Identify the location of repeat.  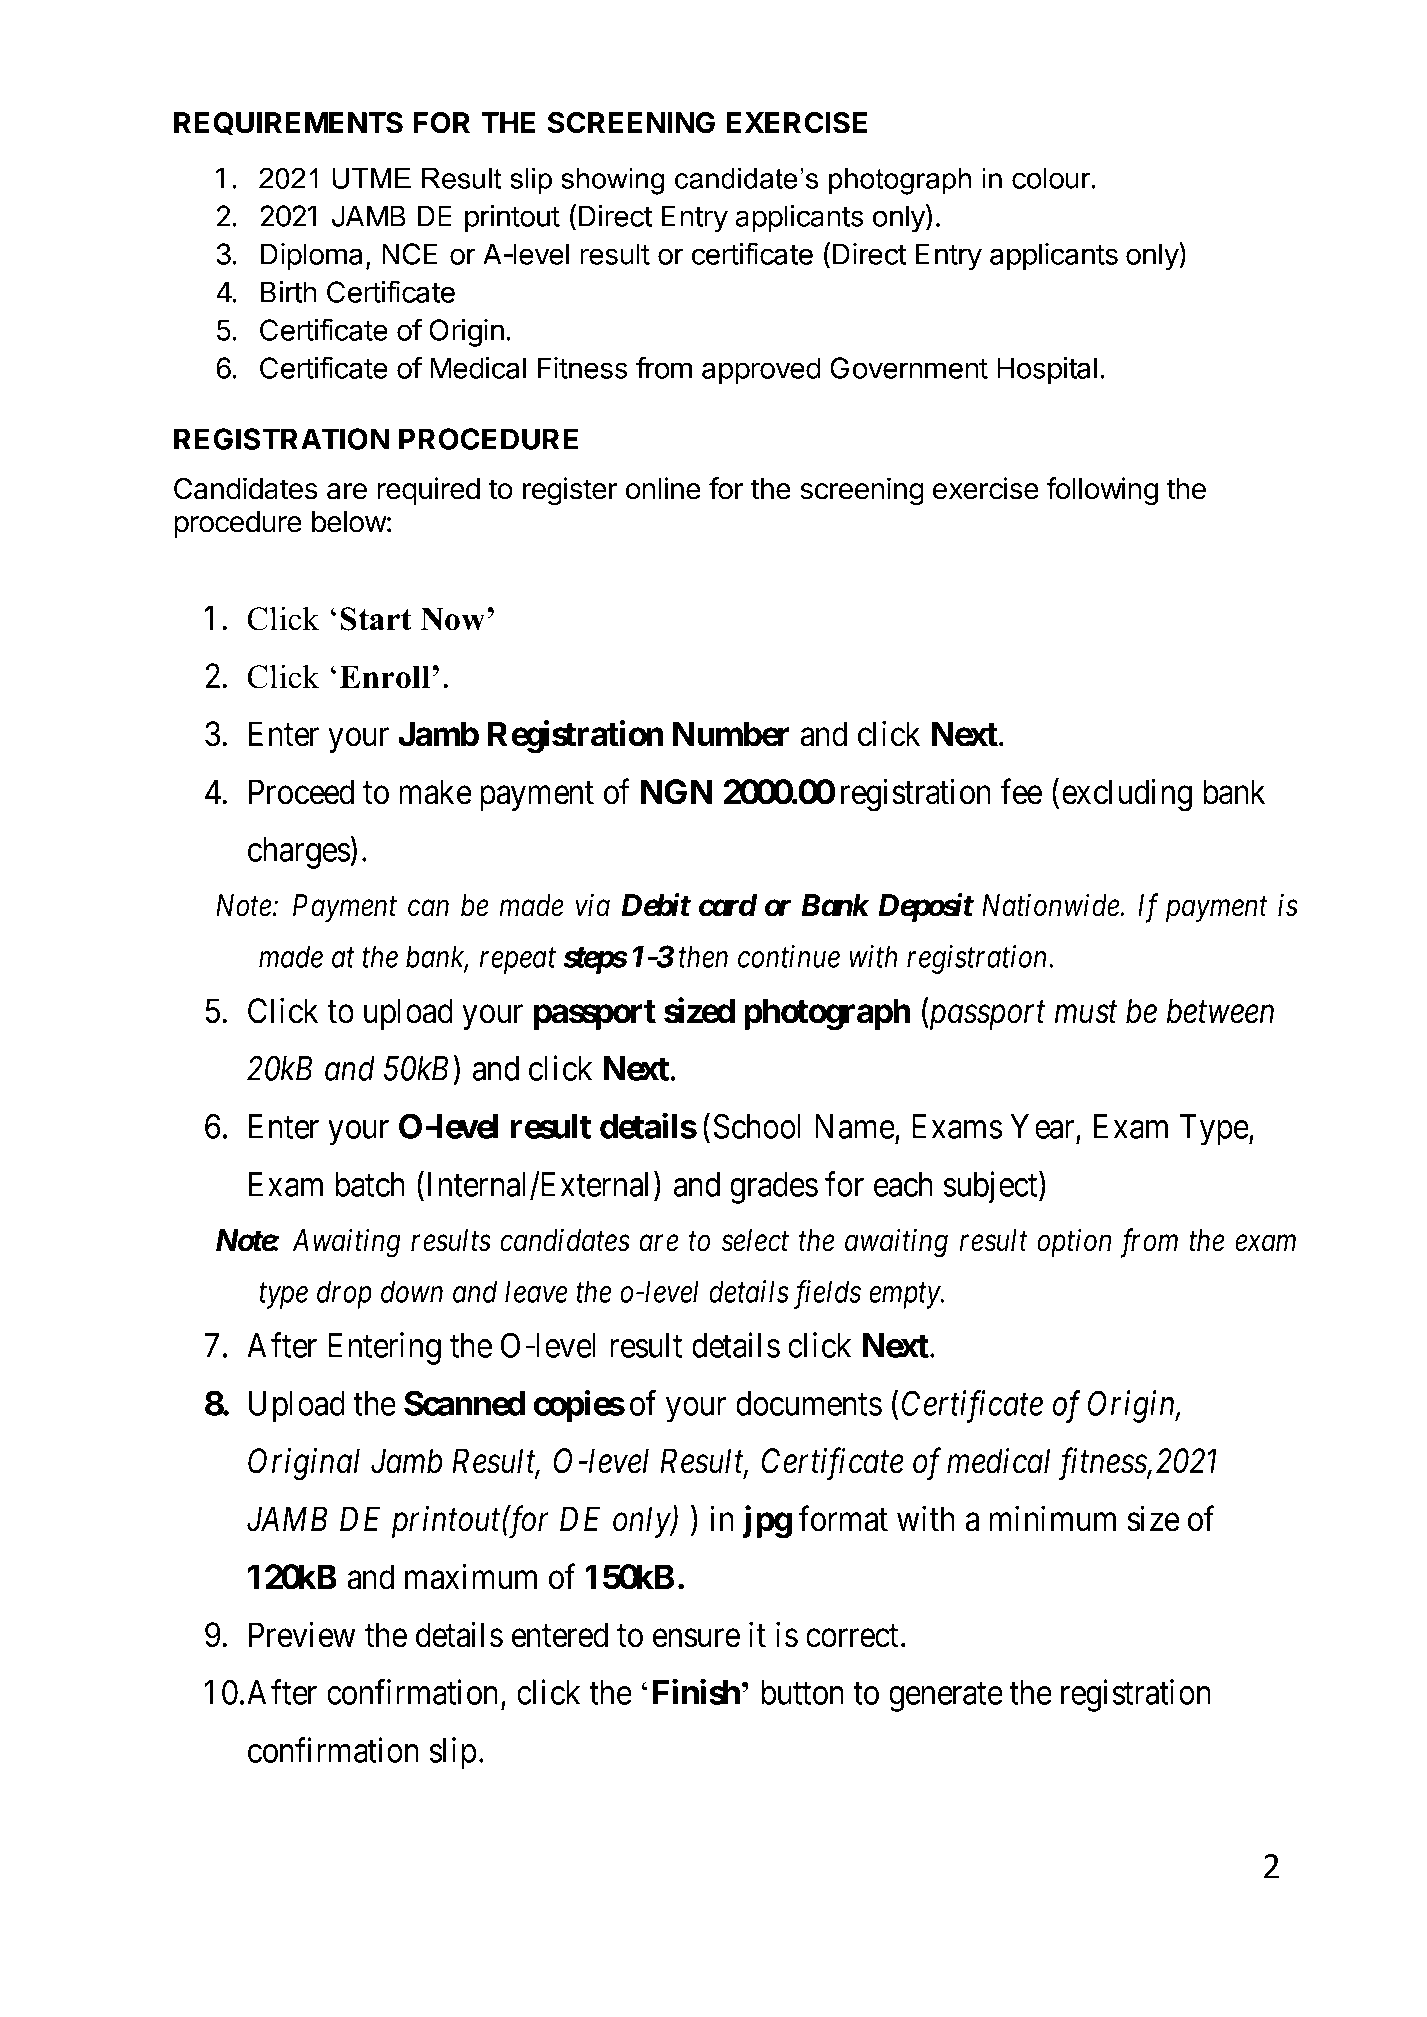
(518, 961).
